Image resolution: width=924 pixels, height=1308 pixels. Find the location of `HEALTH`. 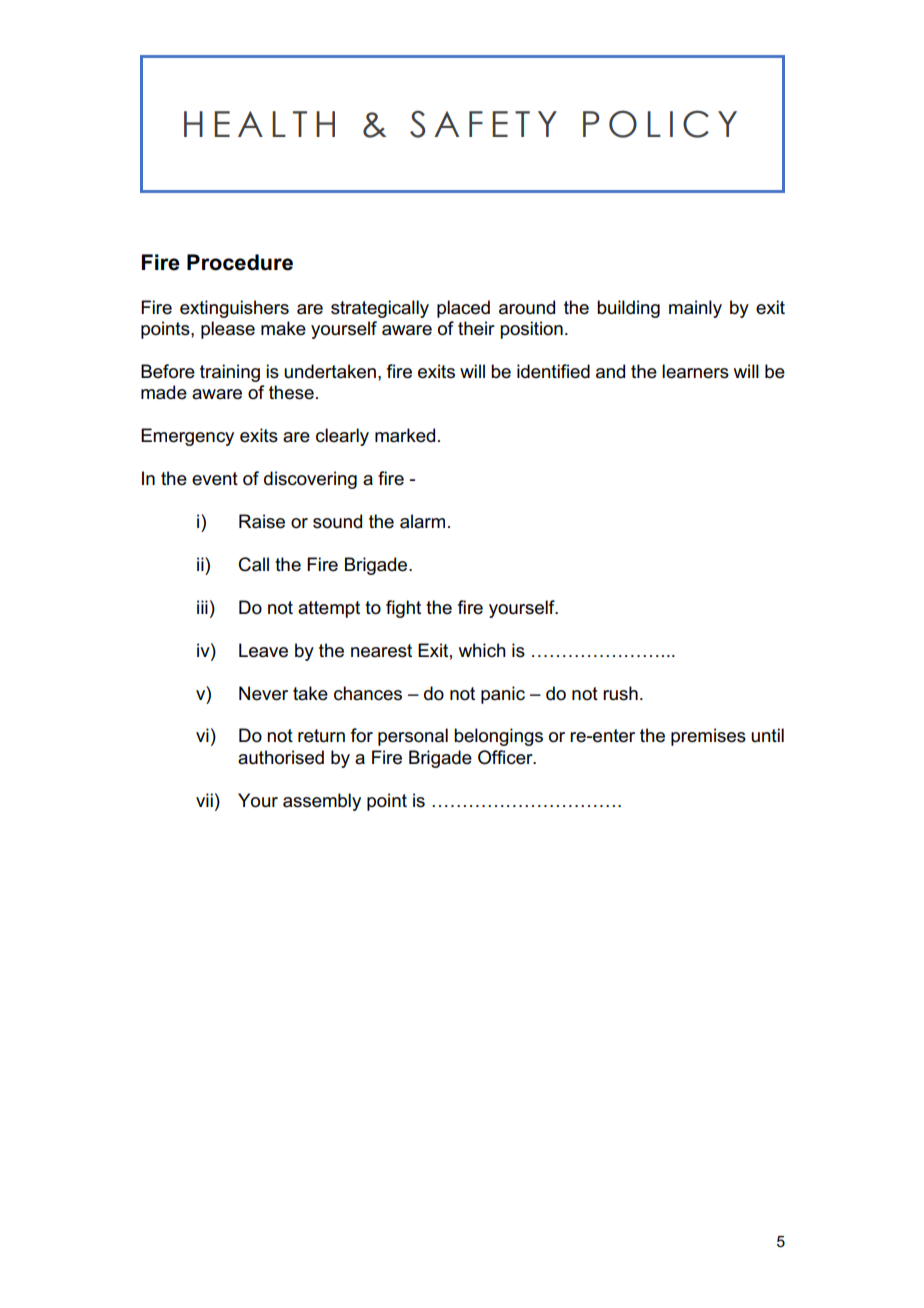

HEALTH is located at coordinates (259, 124).
